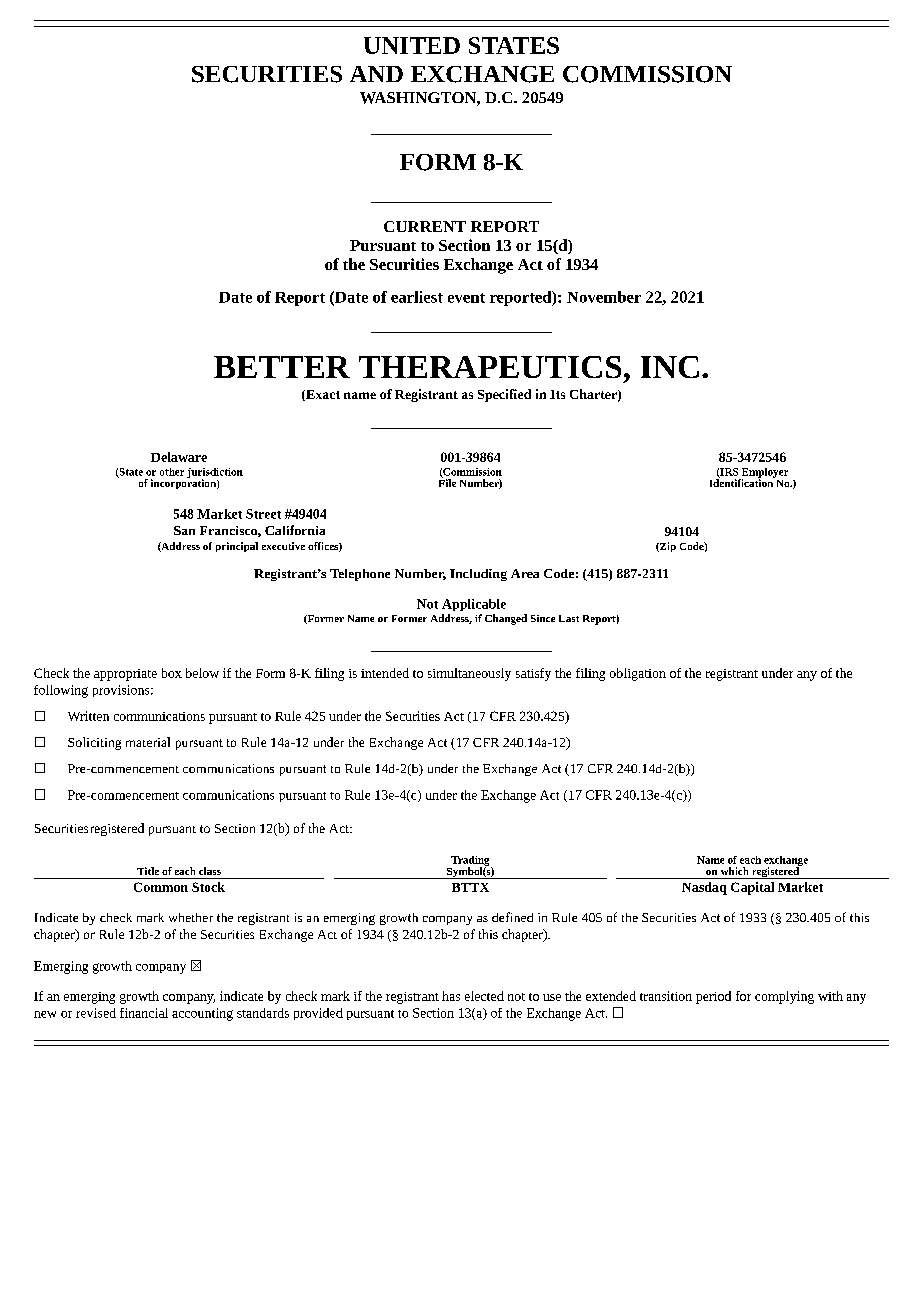 Image resolution: width=924 pixels, height=1308 pixels. I want to click on File, so click(447, 482).
